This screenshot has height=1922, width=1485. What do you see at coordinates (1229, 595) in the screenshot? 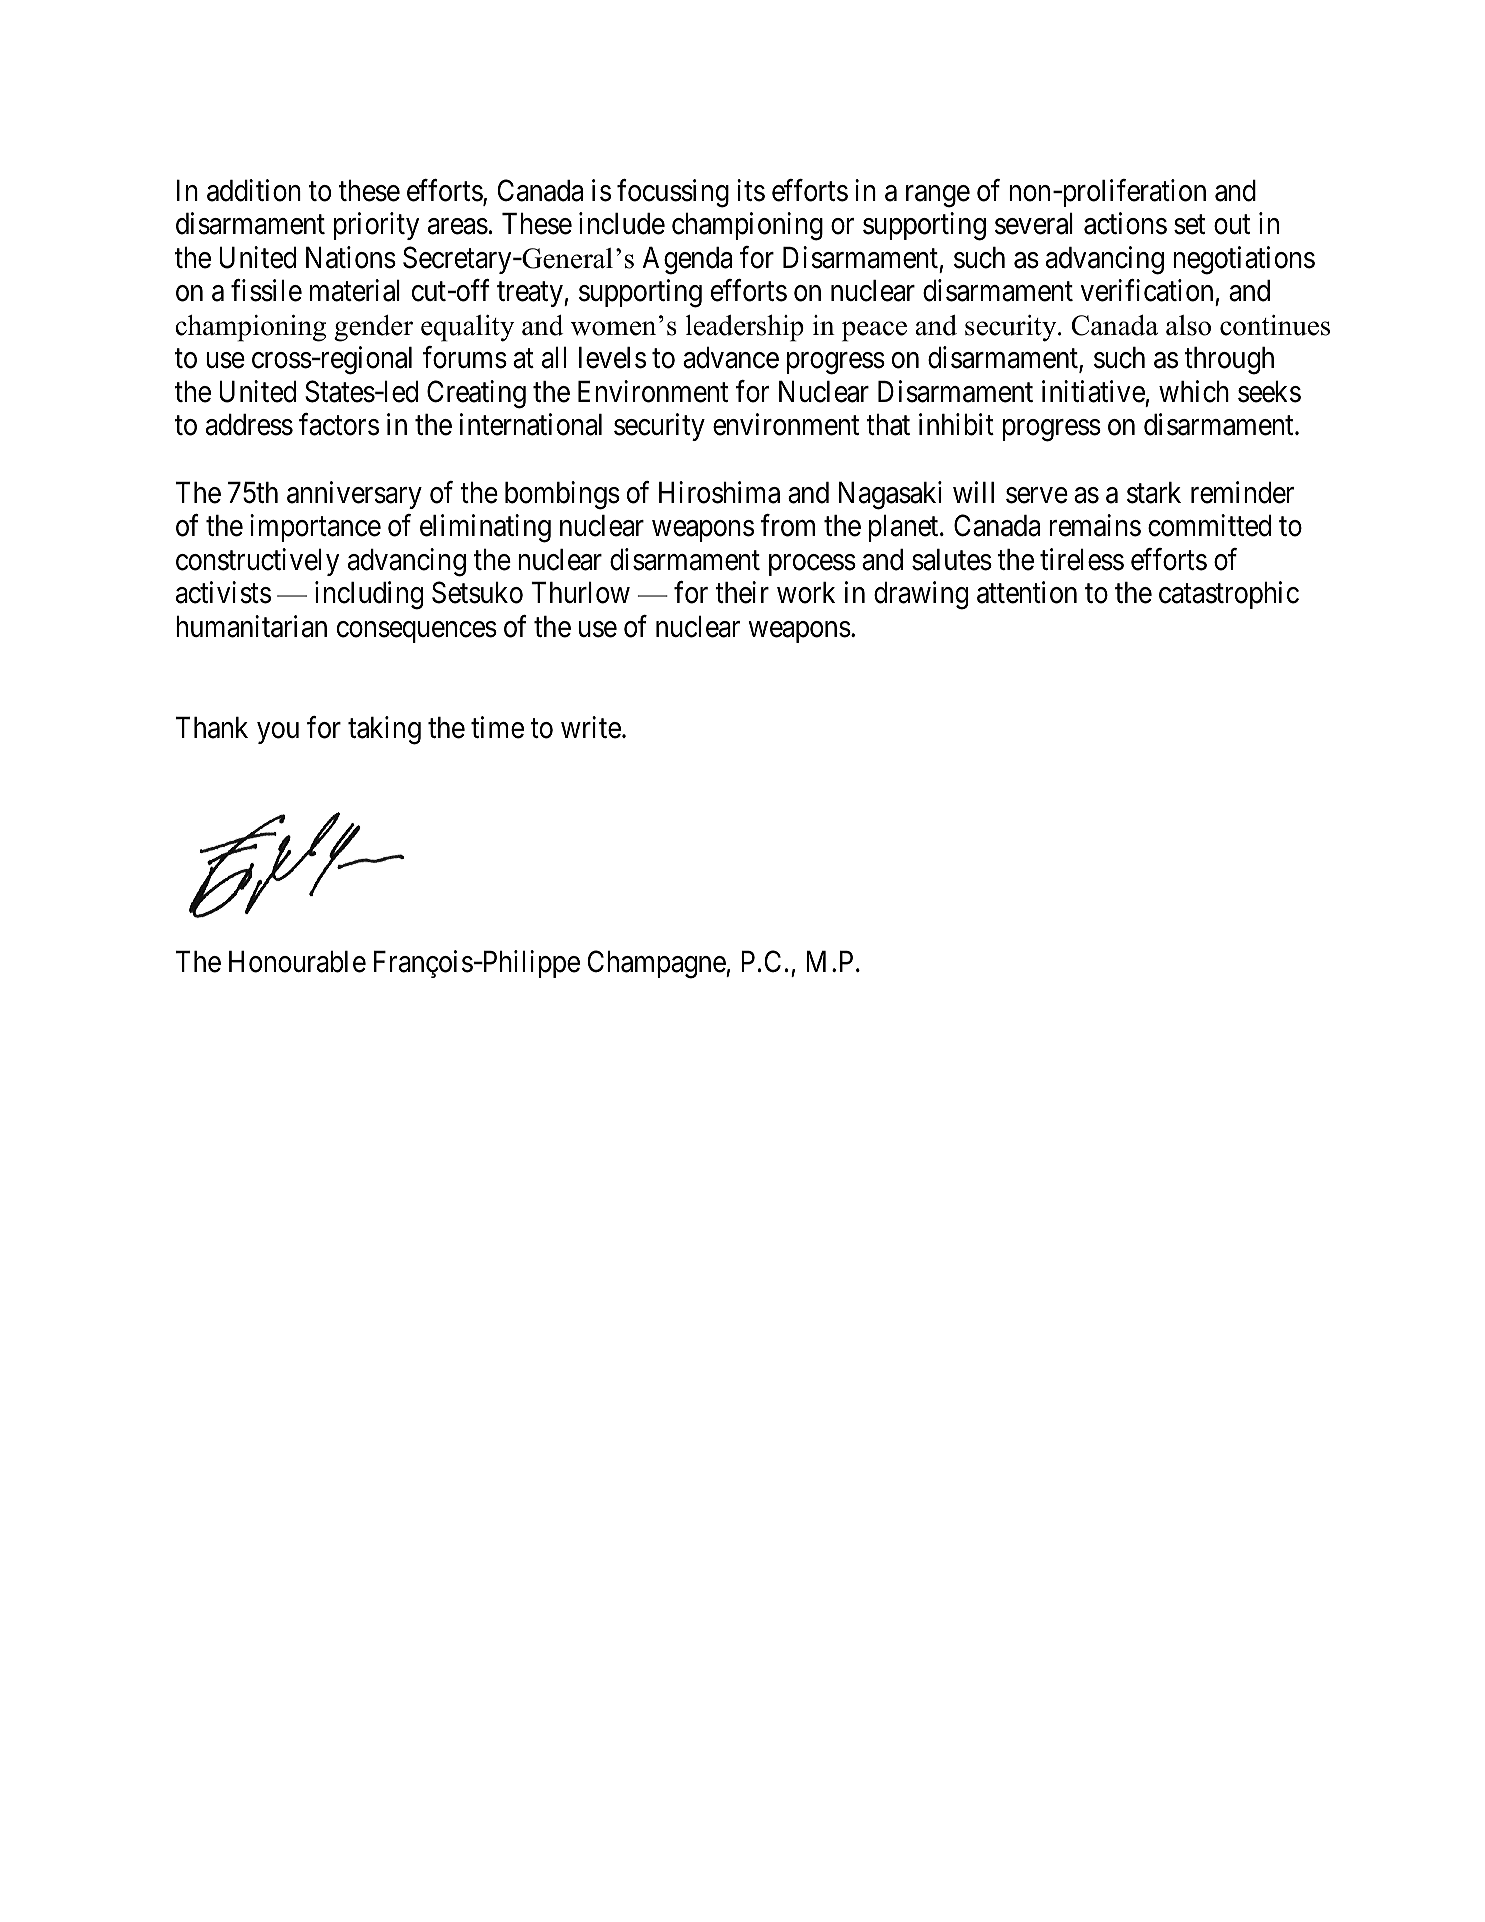
I see `catastrophic` at bounding box center [1229, 595].
